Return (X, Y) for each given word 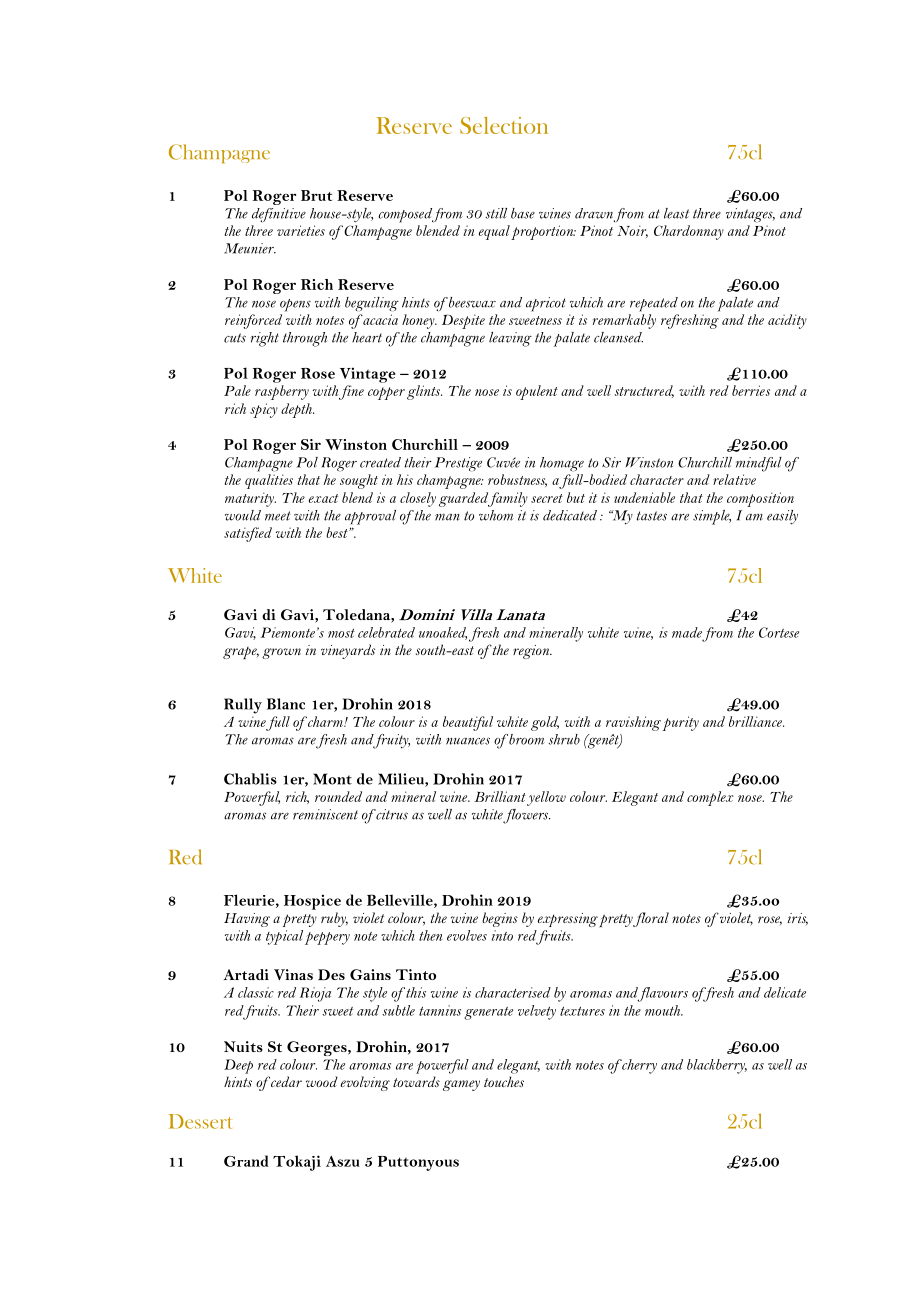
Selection (504, 125)
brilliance (756, 721)
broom (526, 739)
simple (712, 517)
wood (322, 1081)
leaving (510, 339)
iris (797, 919)
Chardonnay (689, 232)
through (305, 339)
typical (284, 937)
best (338, 532)
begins (500, 919)
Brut (316, 195)
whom (496, 515)
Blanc (286, 704)
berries (751, 390)
